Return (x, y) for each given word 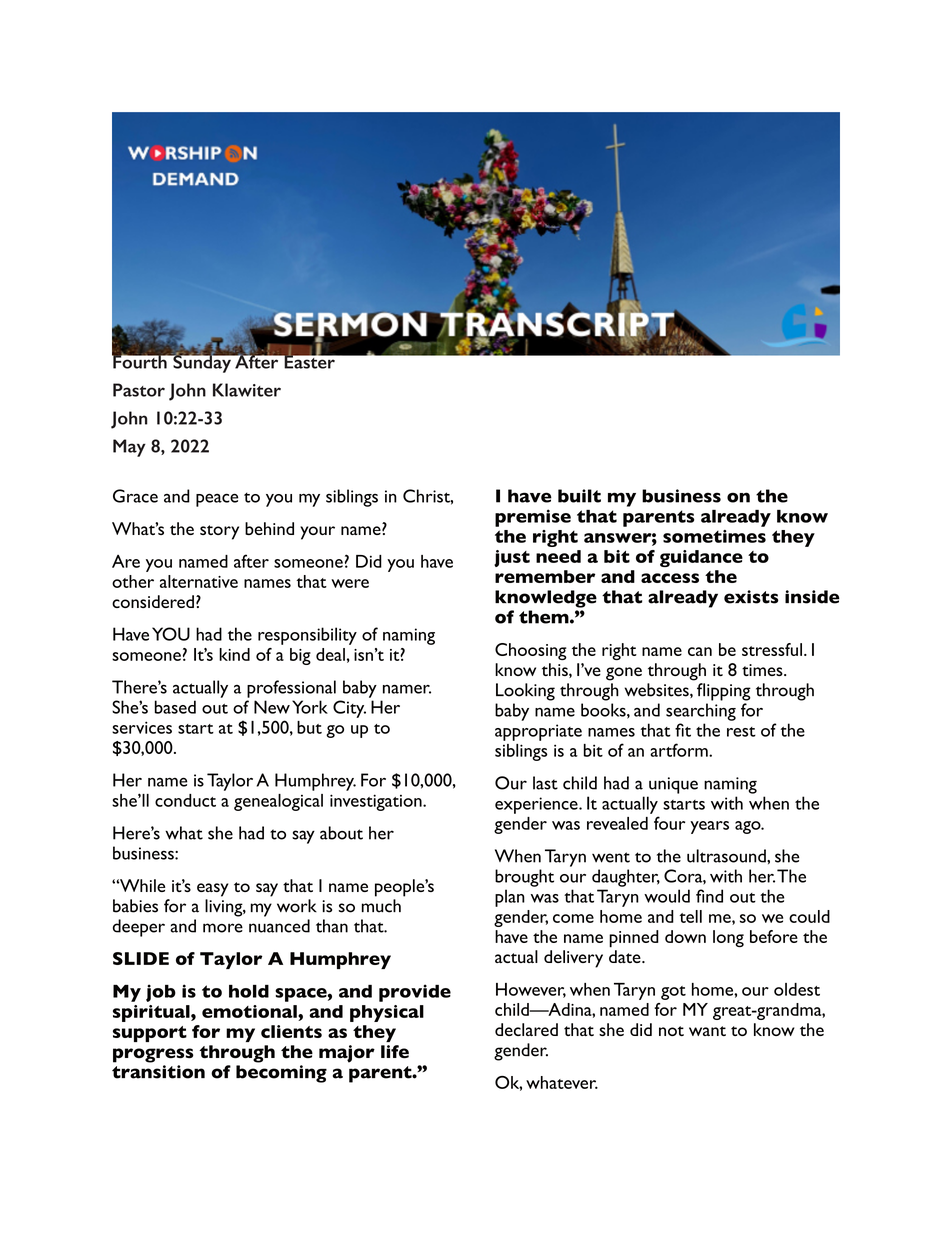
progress (153, 1055)
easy (213, 890)
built (579, 496)
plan (510, 898)
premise (533, 518)
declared (526, 1029)
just (512, 558)
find (709, 896)
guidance (701, 558)
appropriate (538, 732)
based (175, 707)
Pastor (139, 390)
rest (741, 732)
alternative (199, 581)
